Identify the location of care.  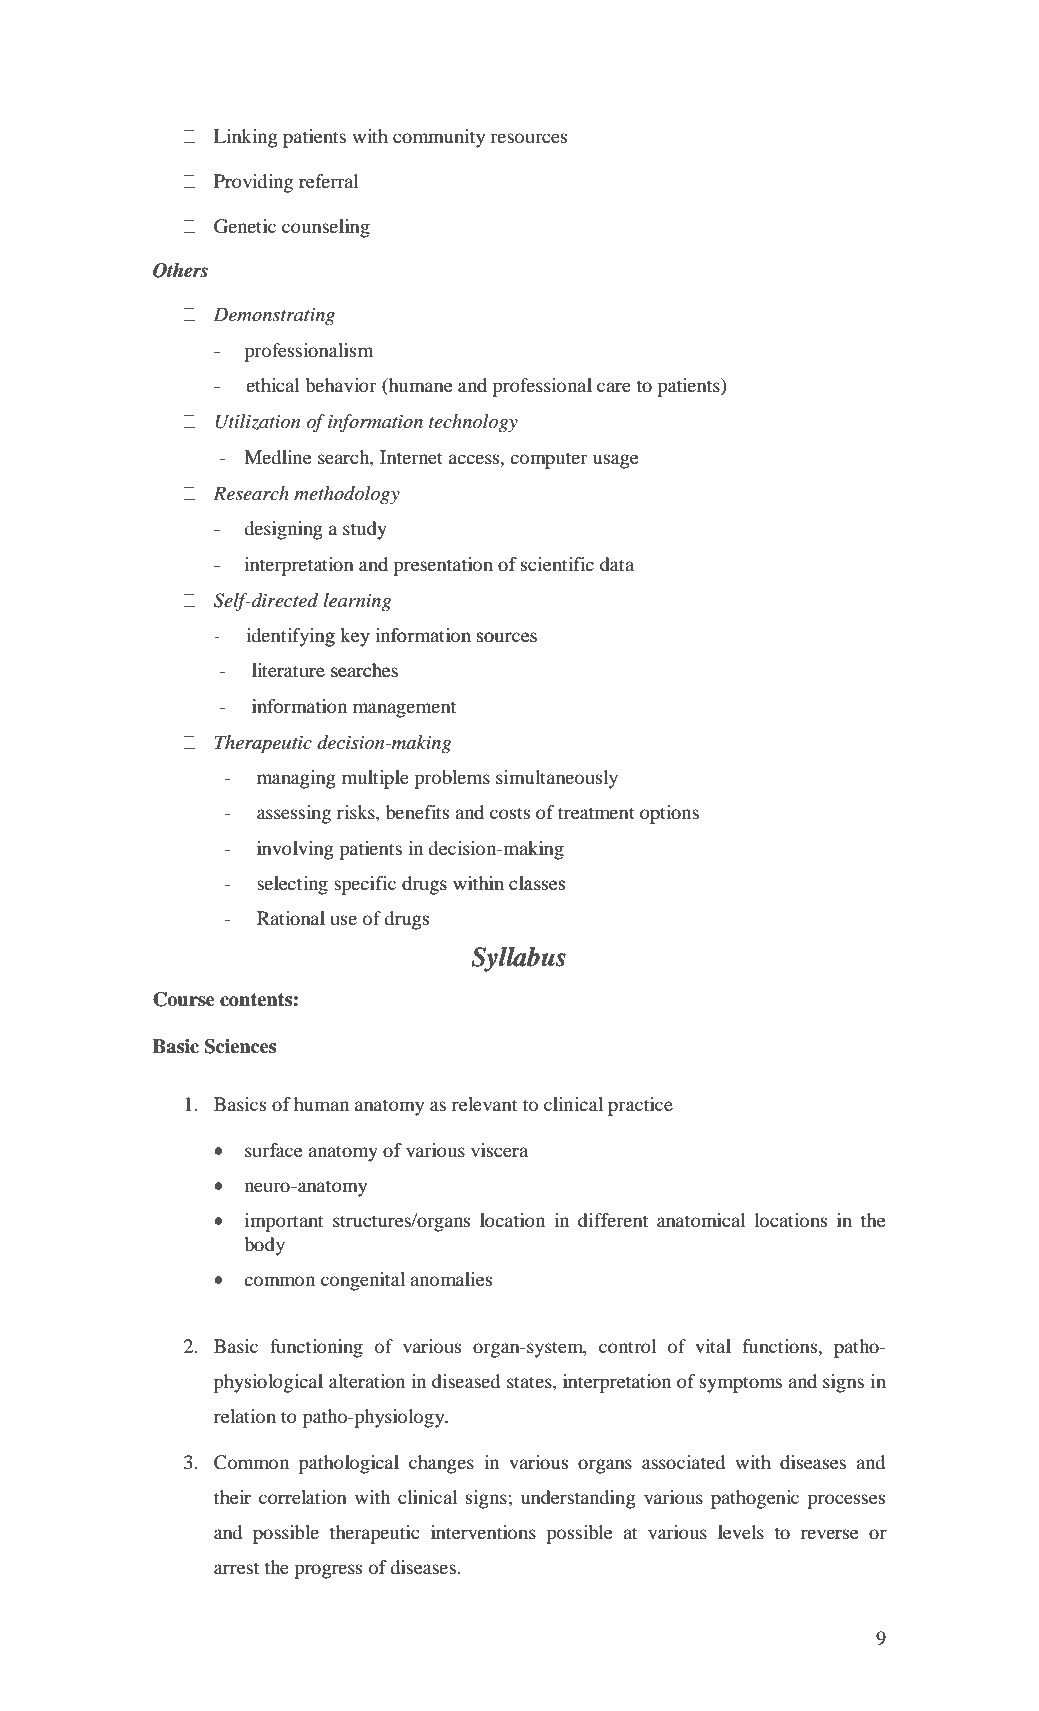
(614, 387).
